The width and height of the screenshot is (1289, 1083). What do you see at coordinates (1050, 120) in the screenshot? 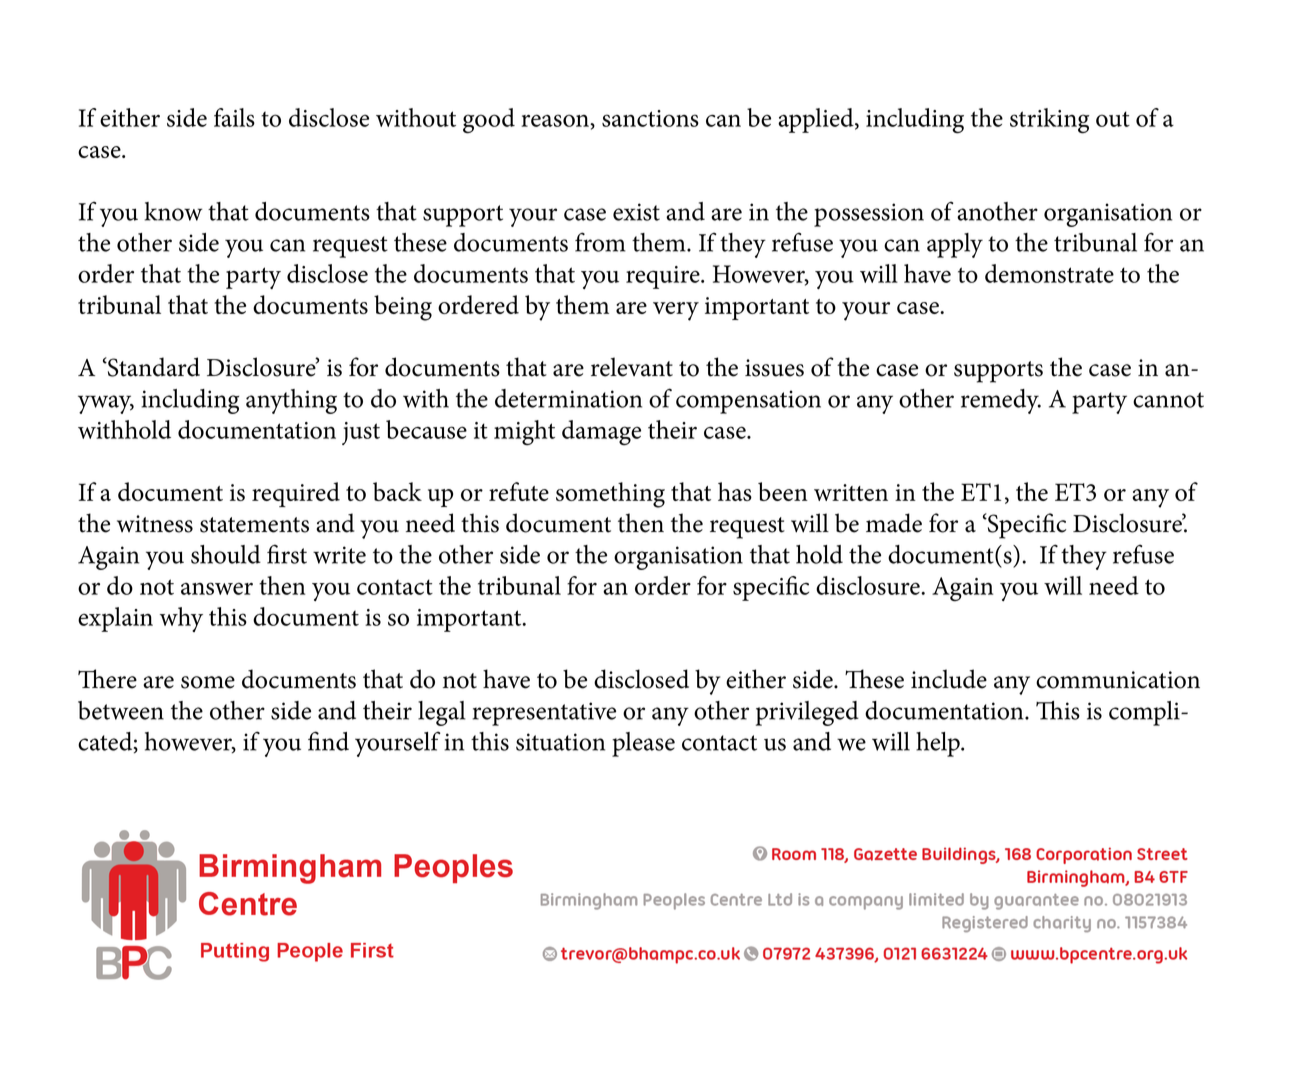
I see `striking` at bounding box center [1050, 120].
